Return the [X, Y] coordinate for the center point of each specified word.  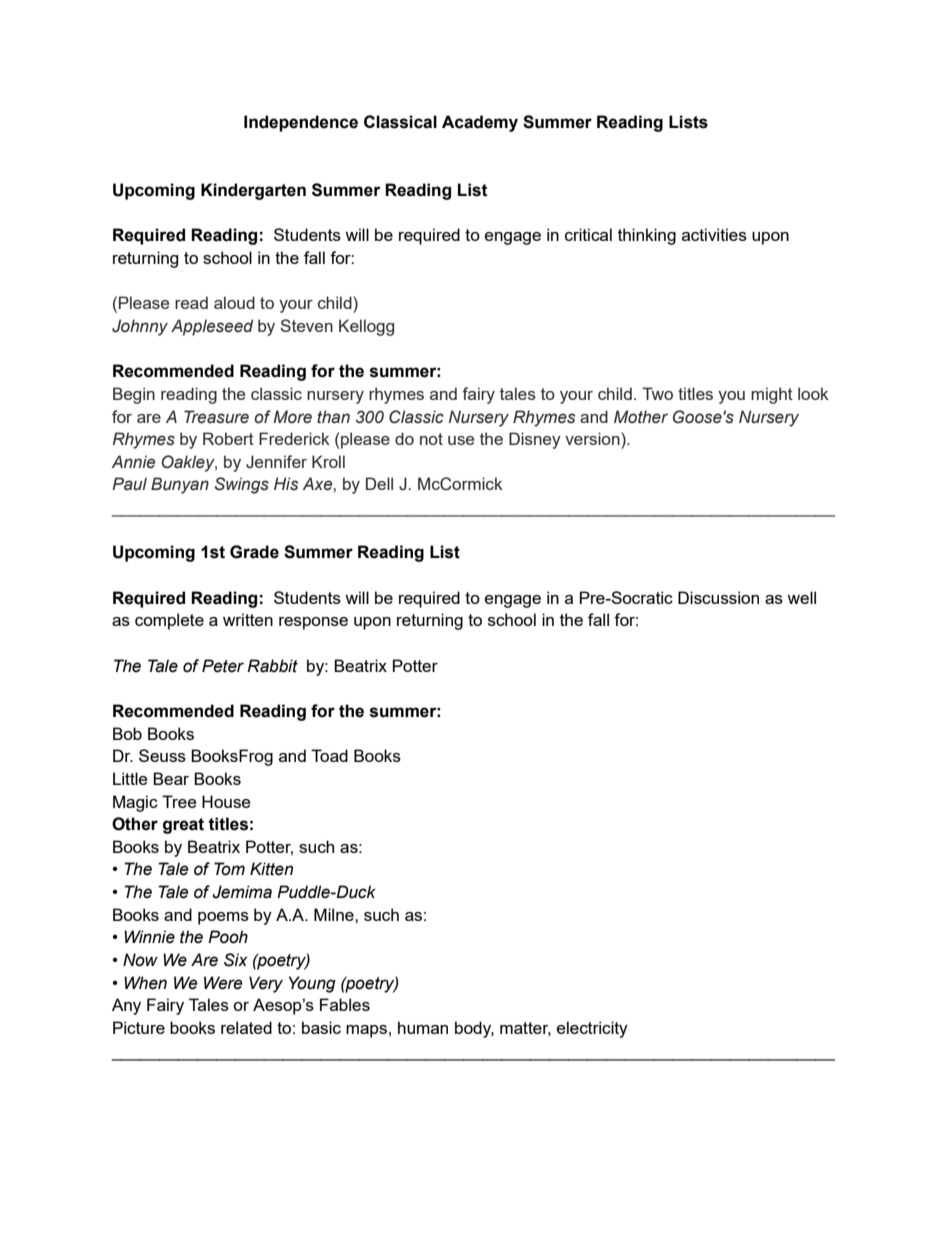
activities [714, 234]
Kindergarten [253, 191]
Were [223, 983]
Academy [480, 123]
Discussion [718, 597]
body [474, 1029]
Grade [254, 552]
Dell [379, 483]
